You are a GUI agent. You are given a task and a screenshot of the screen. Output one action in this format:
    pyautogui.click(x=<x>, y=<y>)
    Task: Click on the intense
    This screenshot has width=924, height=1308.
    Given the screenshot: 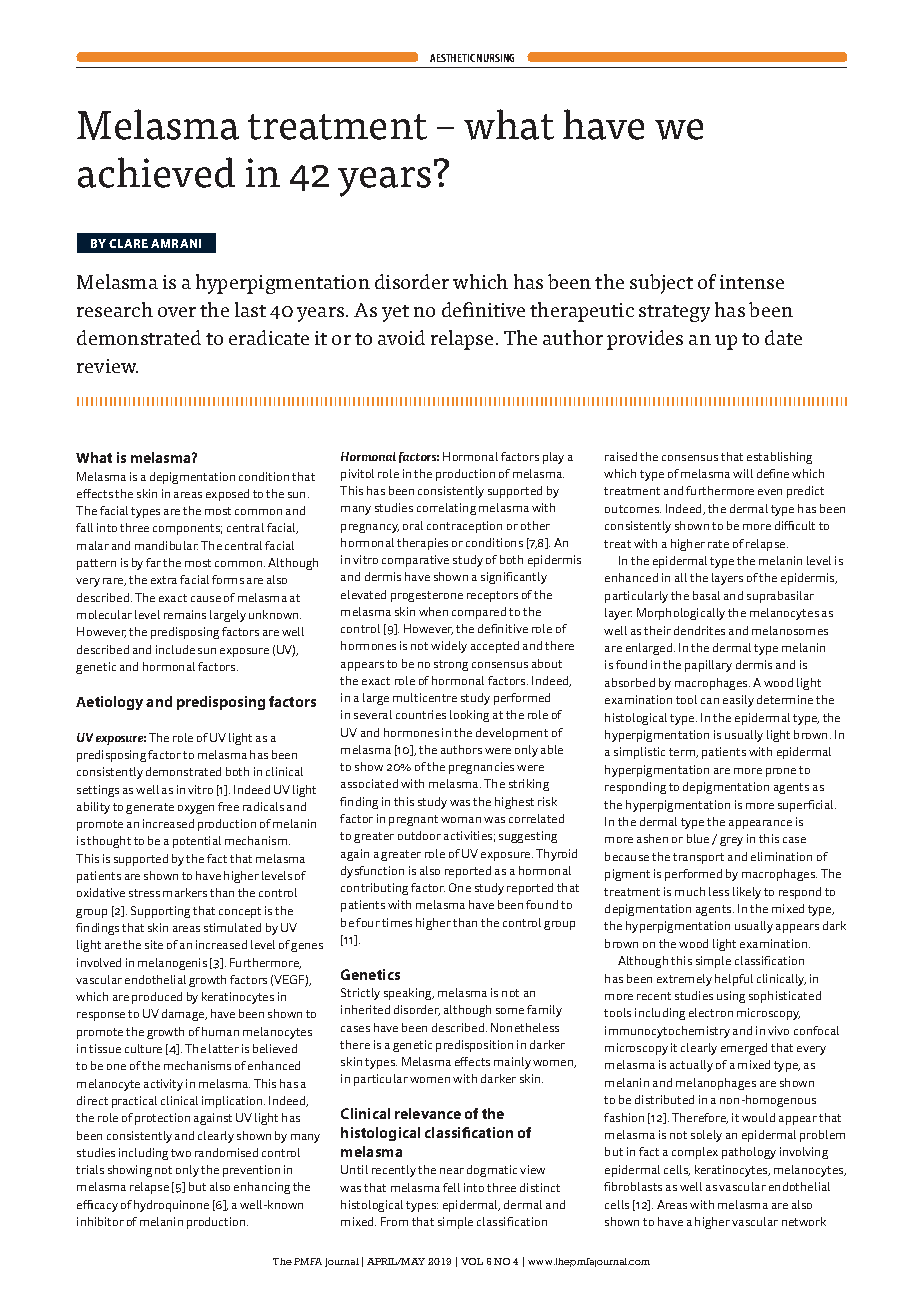 What is the action you would take?
    pyautogui.click(x=752, y=282)
